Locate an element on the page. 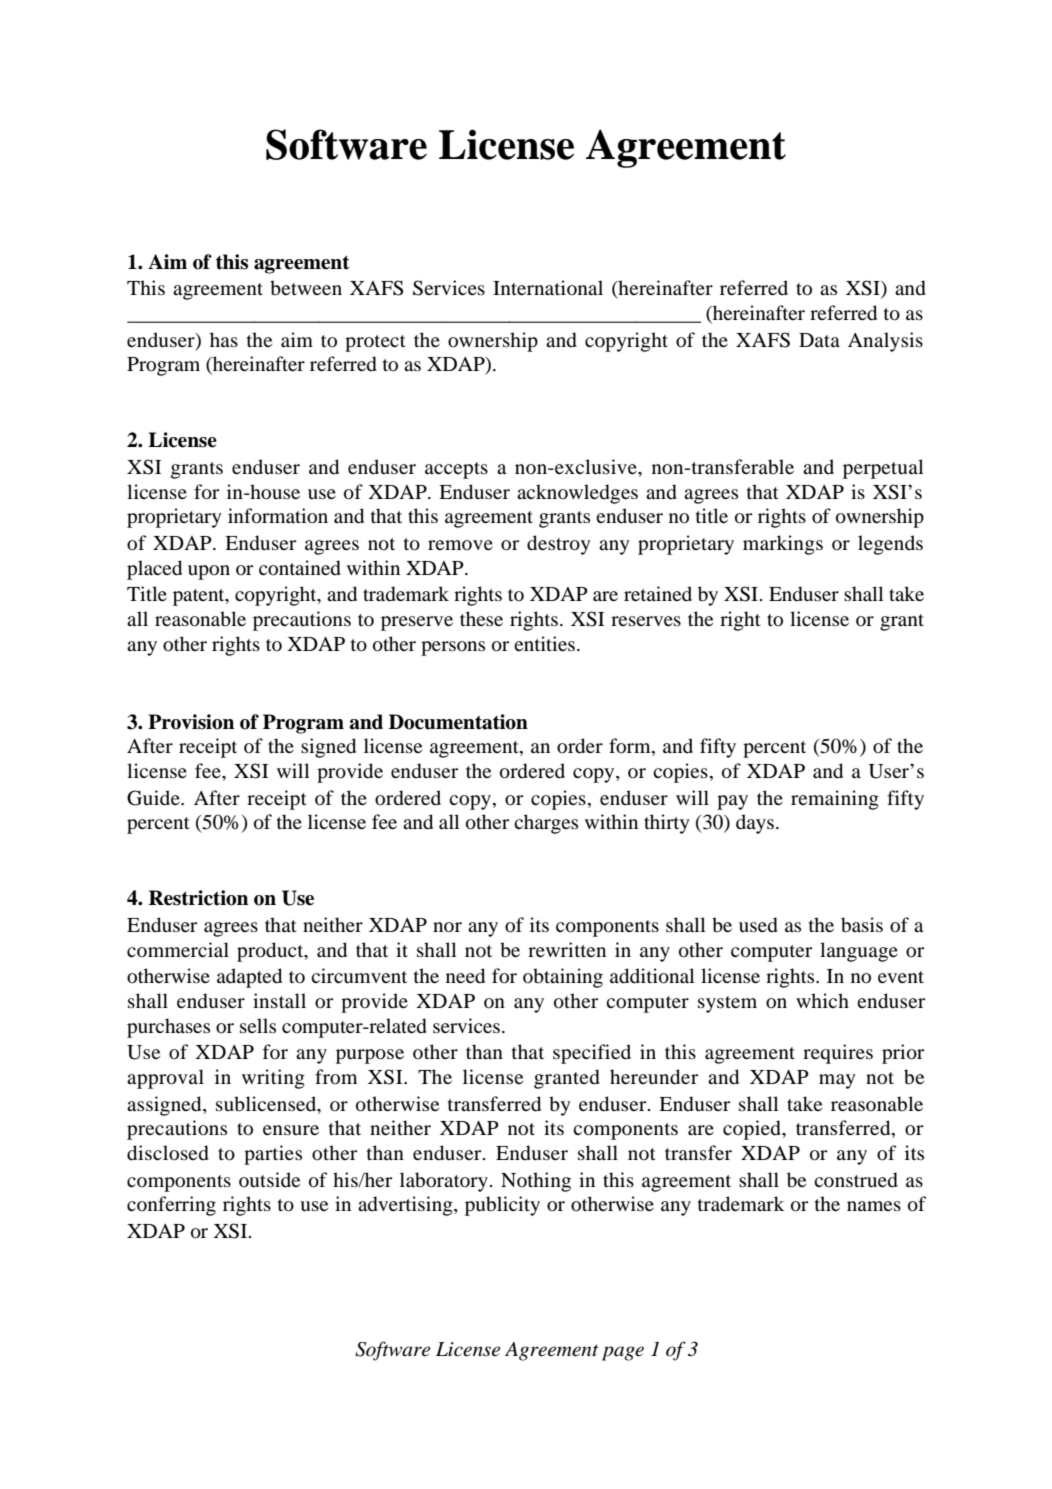 This image has width=1052, height=1489. names is located at coordinates (874, 1206).
